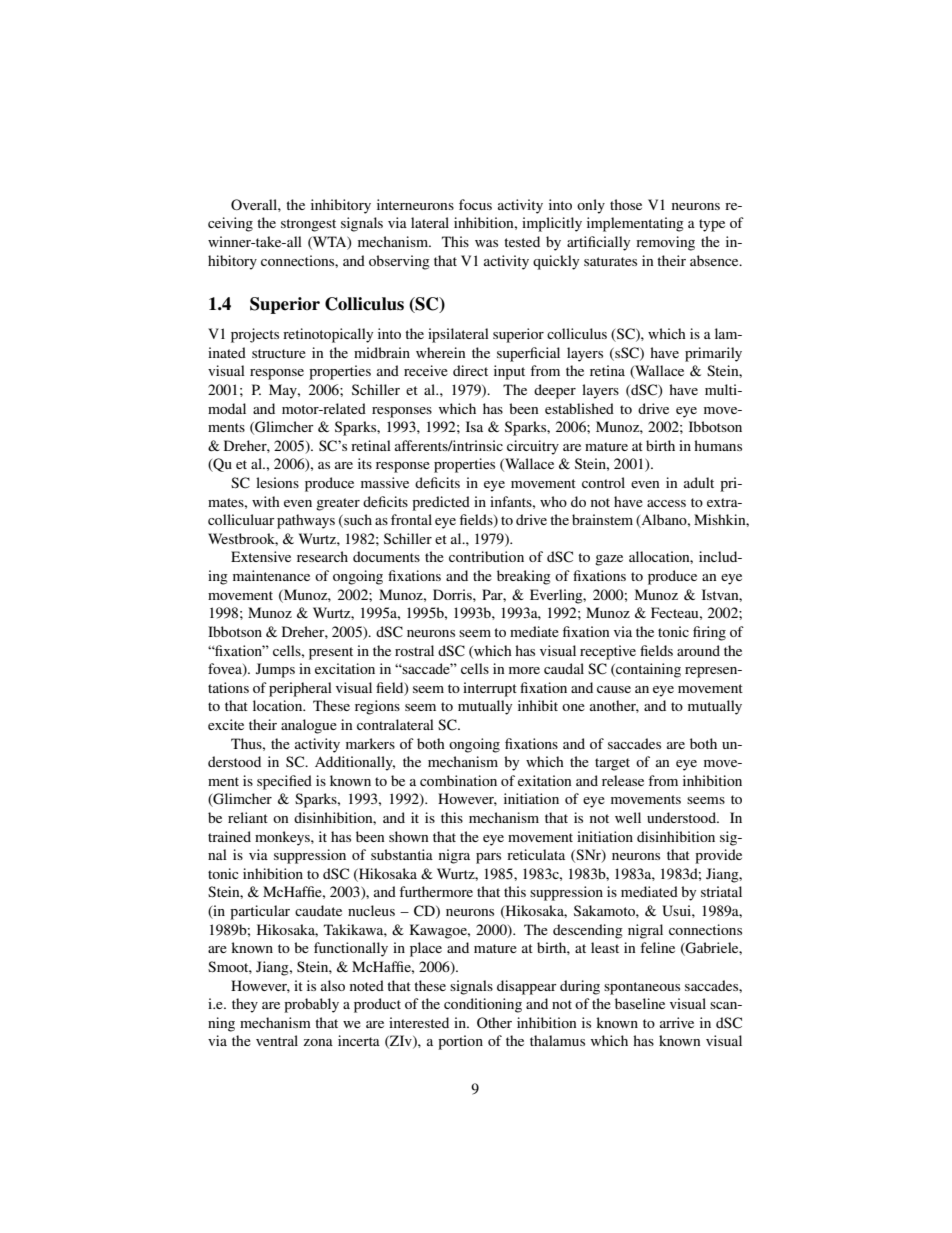 The height and width of the screenshot is (1233, 952). What do you see at coordinates (677, 1022) in the screenshot?
I see `arrive` at bounding box center [677, 1022].
